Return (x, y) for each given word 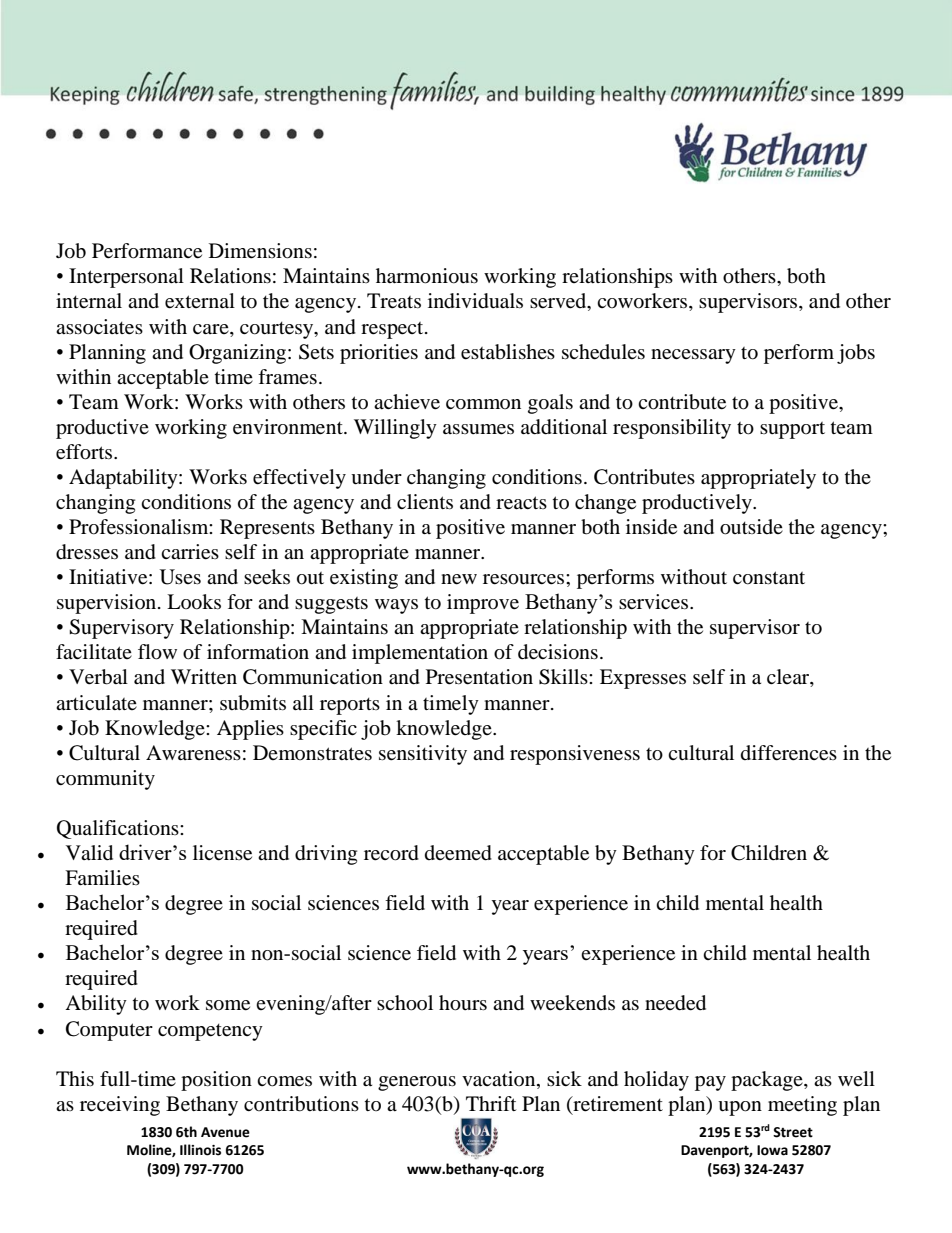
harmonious (427, 276)
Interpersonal (126, 278)
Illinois (200, 1150)
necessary (693, 356)
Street (793, 1132)
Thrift (491, 1103)
